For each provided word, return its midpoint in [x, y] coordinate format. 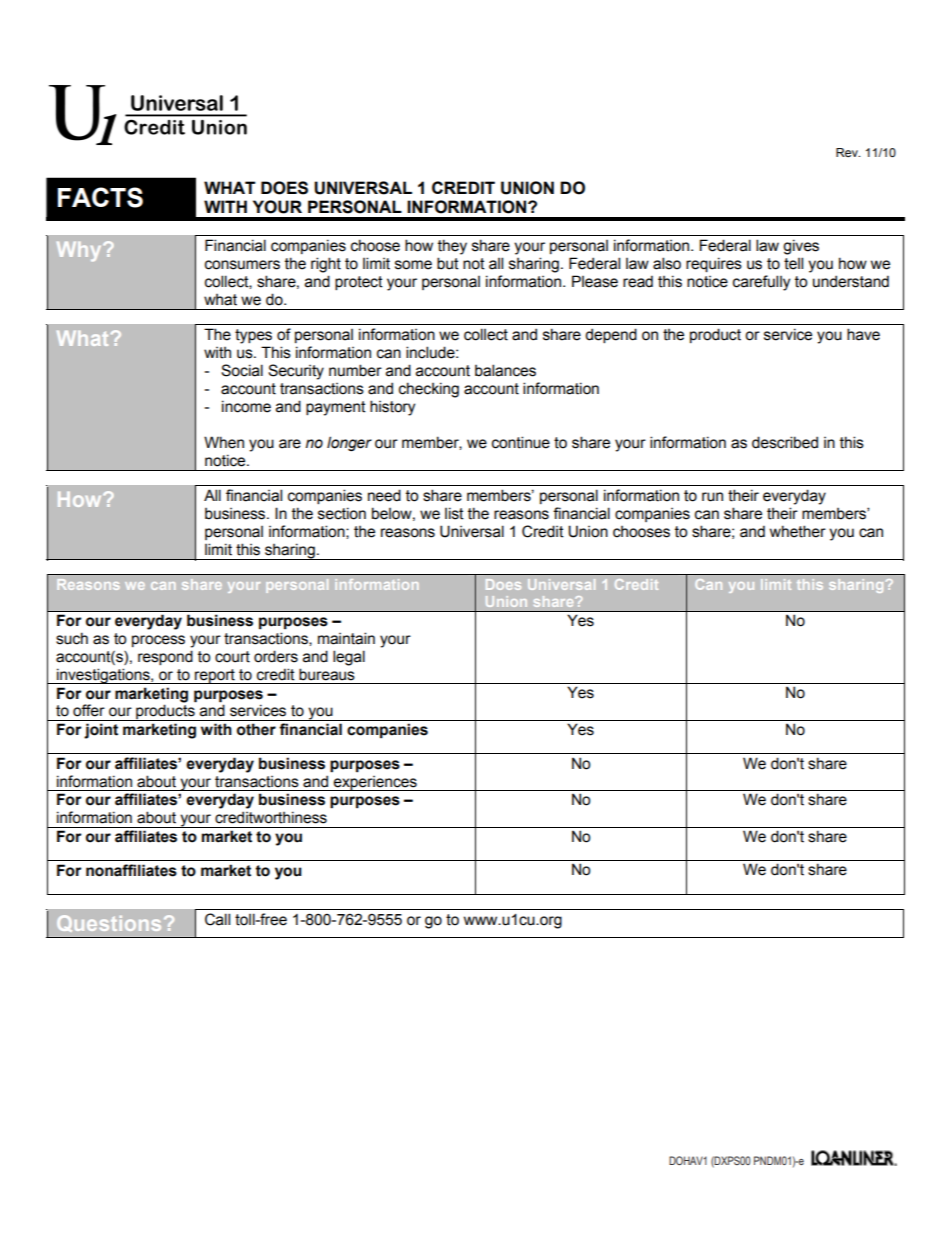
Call [217, 919]
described [785, 442]
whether [798, 531]
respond [165, 657]
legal [349, 658]
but [448, 263]
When [224, 442]
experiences [375, 783]
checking [429, 390]
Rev [848, 152]
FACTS [100, 197]
